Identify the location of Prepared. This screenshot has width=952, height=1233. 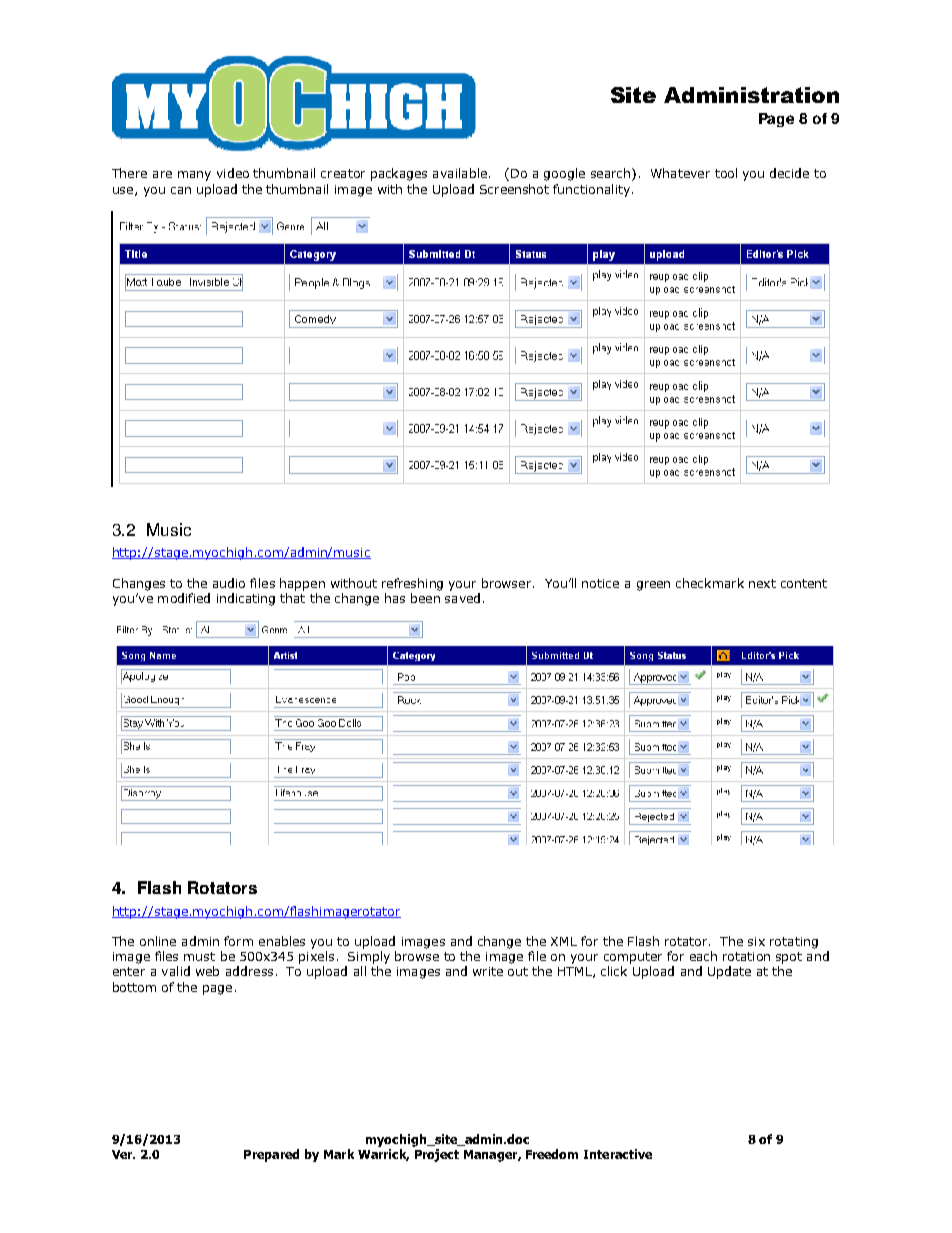
(271, 1155).
